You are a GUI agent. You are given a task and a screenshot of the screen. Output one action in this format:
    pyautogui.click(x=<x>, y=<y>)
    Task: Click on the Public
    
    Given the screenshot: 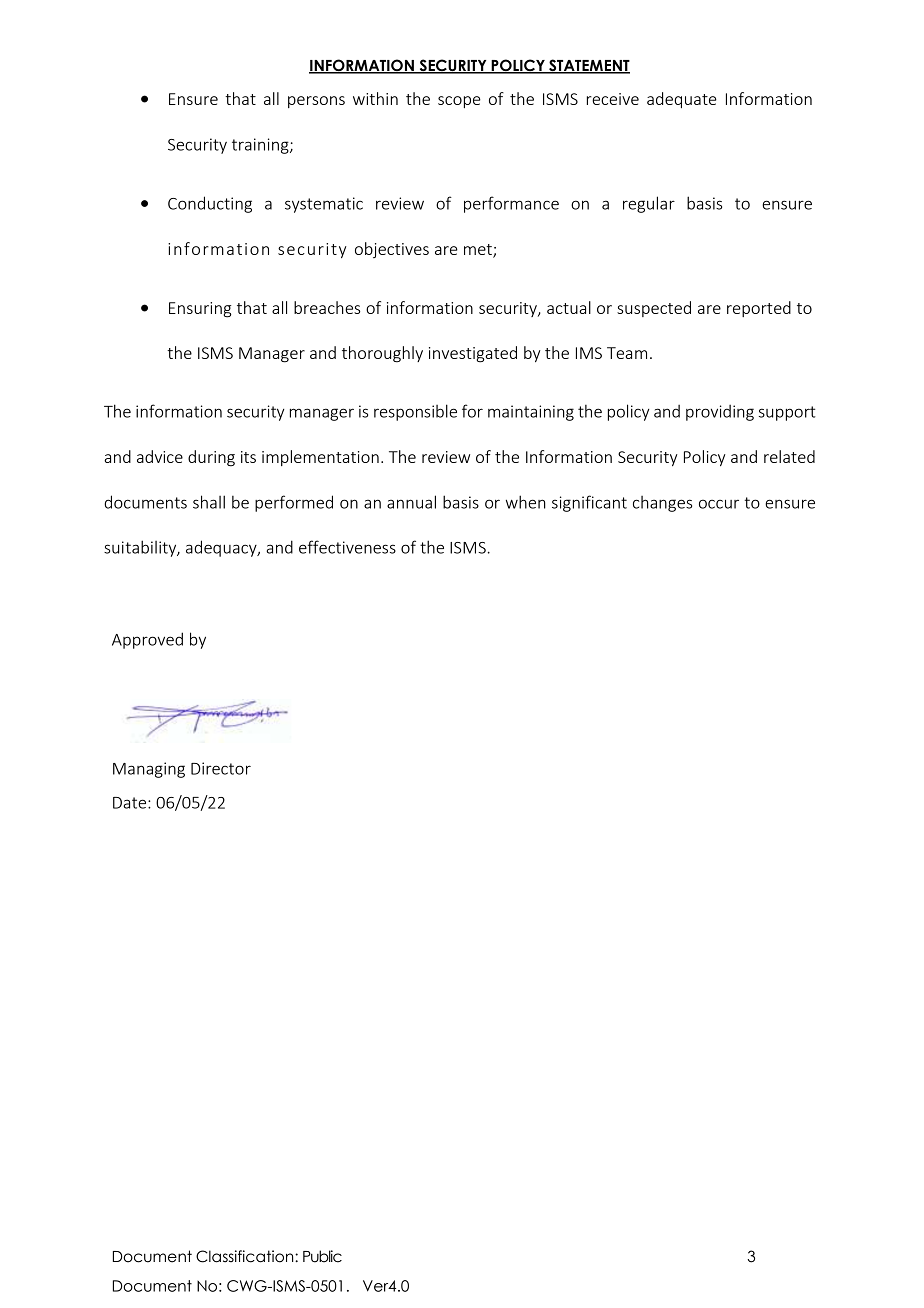 What is the action you would take?
    pyautogui.click(x=322, y=1256)
